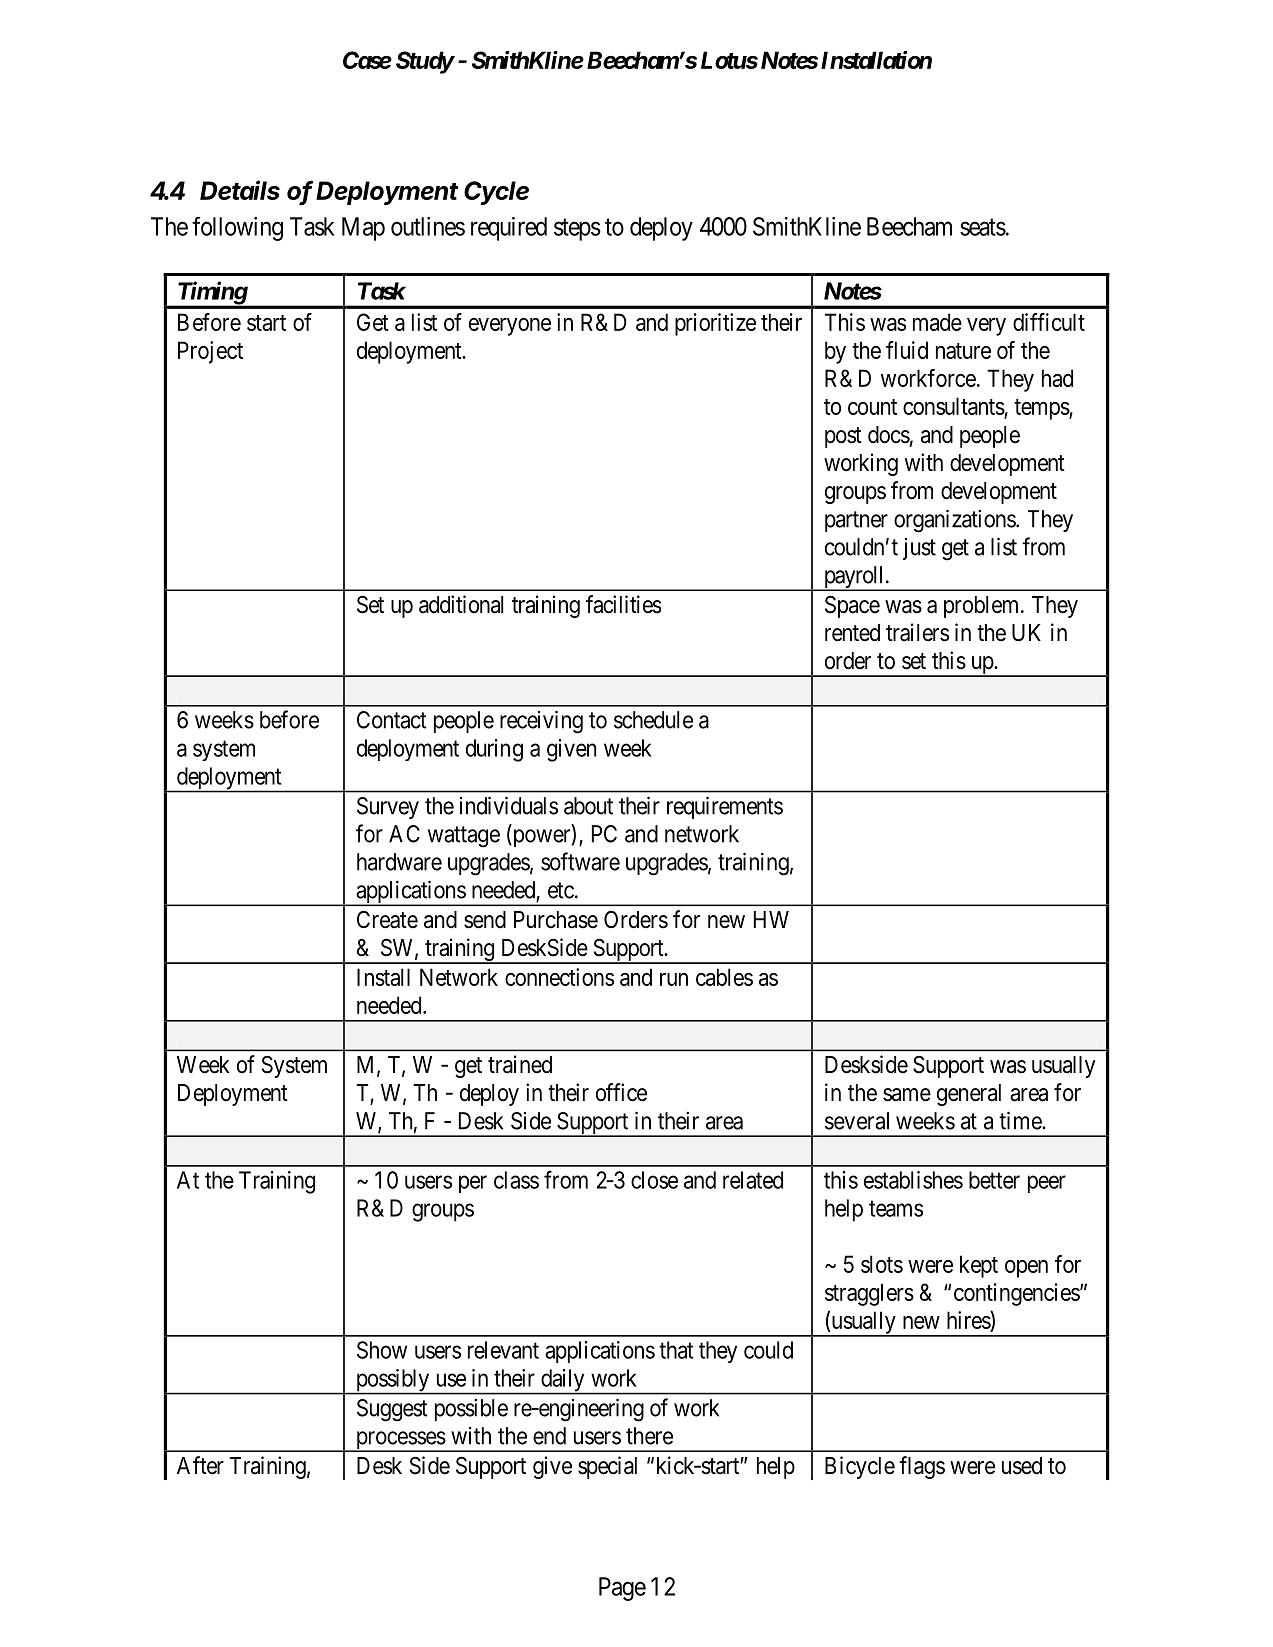 Image resolution: width=1273 pixels, height=1647 pixels. What do you see at coordinates (676, 1350) in the screenshot?
I see `that` at bounding box center [676, 1350].
